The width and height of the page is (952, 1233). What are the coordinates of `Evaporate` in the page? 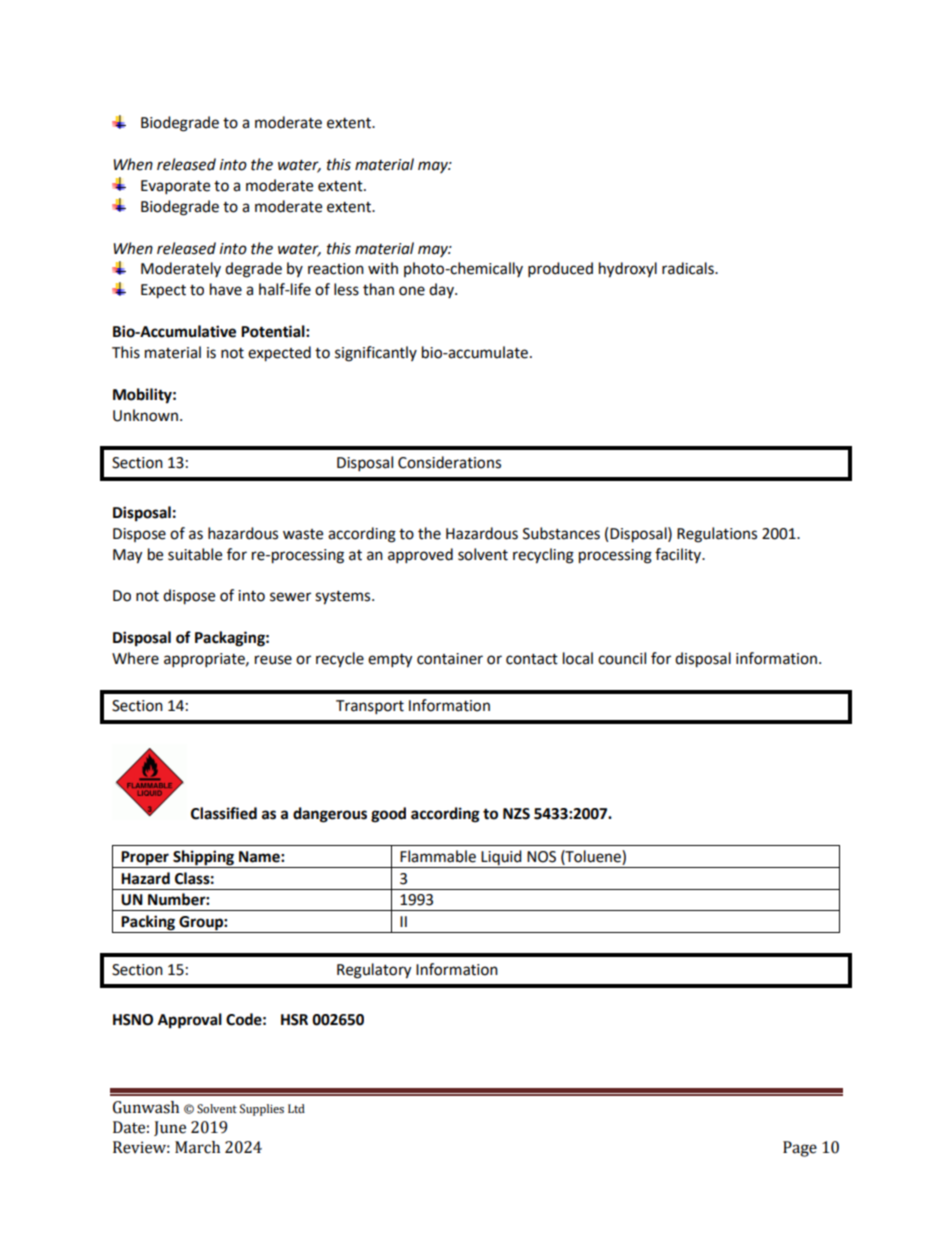 It's located at (175, 187).
